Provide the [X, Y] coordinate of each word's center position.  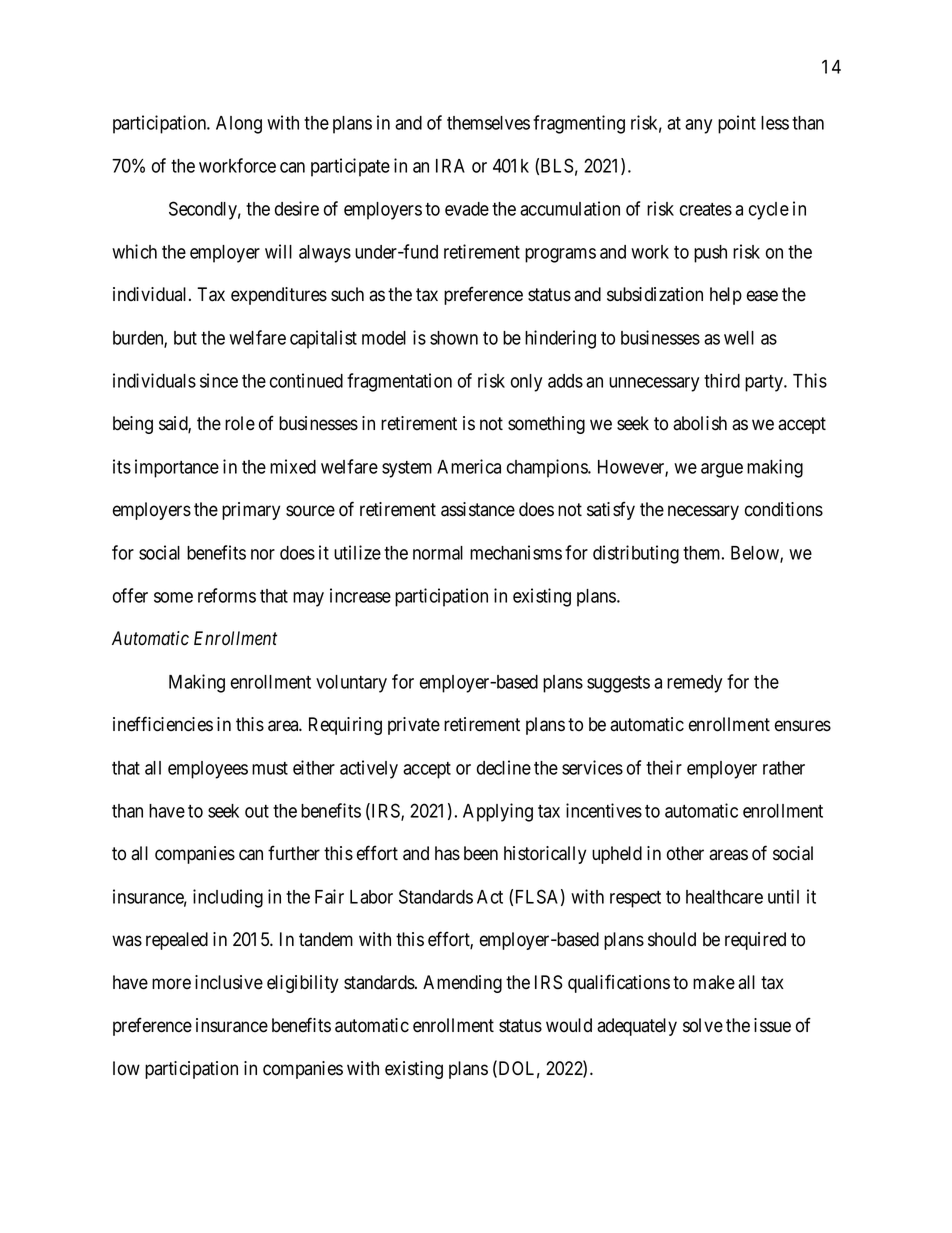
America [469, 466]
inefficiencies [163, 724]
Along [239, 125]
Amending [462, 984]
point [737, 124]
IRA [450, 166]
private [414, 726]
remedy [694, 684]
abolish [700, 423]
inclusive [229, 982]
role [240, 423]
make [714, 982]
